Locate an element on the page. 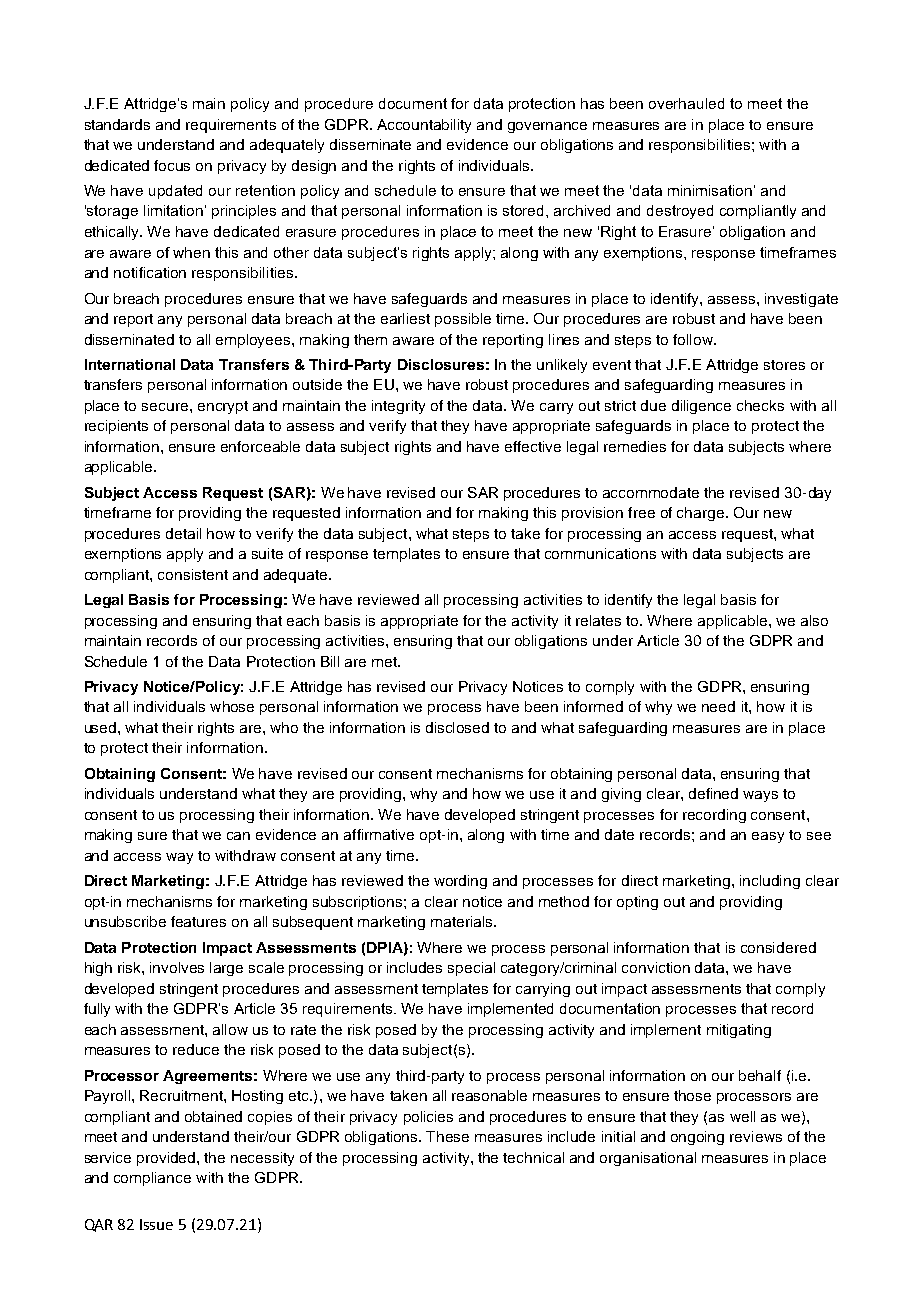 This page has height=1308, width=924. These is located at coordinates (447, 1136).
